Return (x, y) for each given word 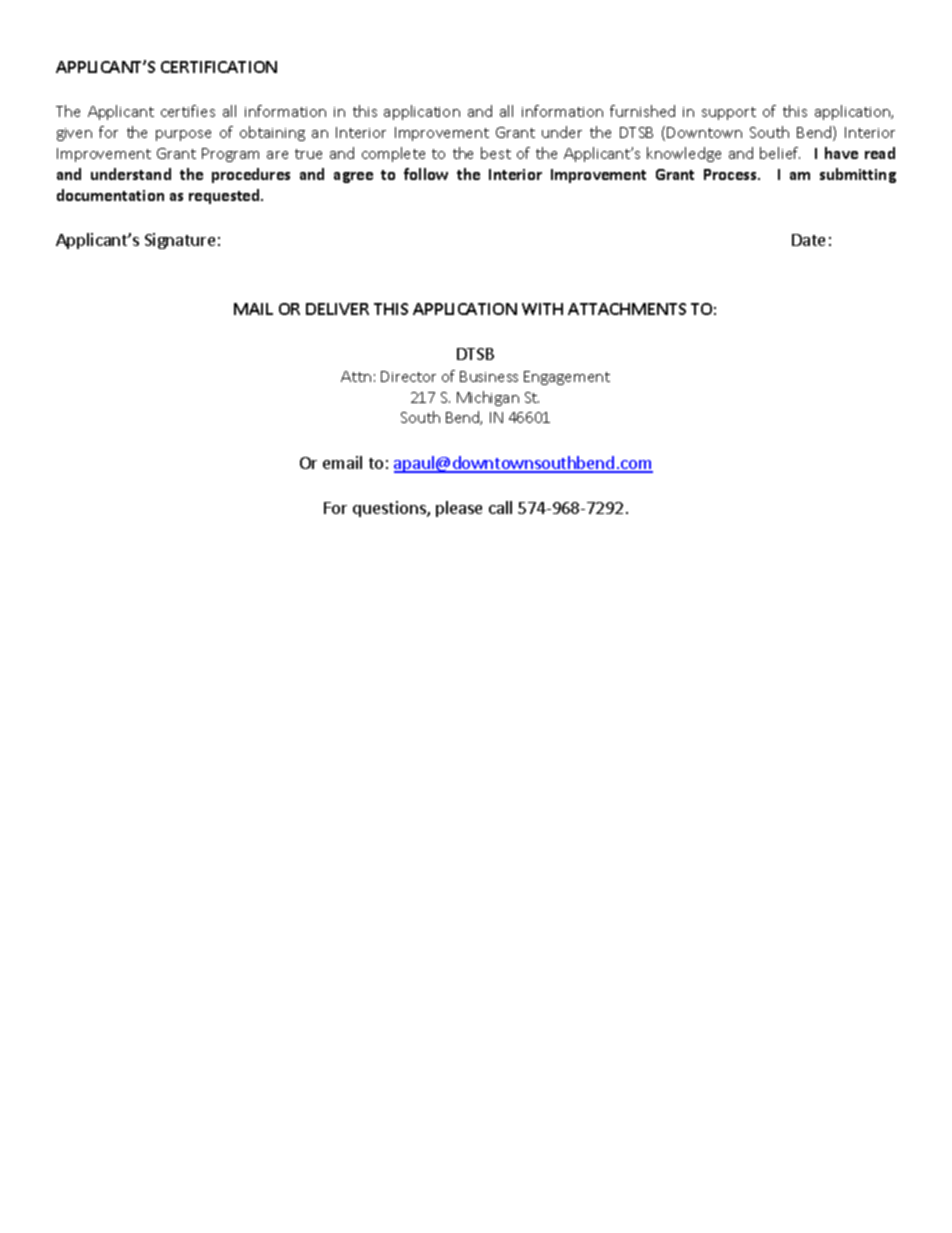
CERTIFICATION (219, 67)
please (459, 509)
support (729, 113)
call (500, 507)
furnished (642, 111)
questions (390, 509)
